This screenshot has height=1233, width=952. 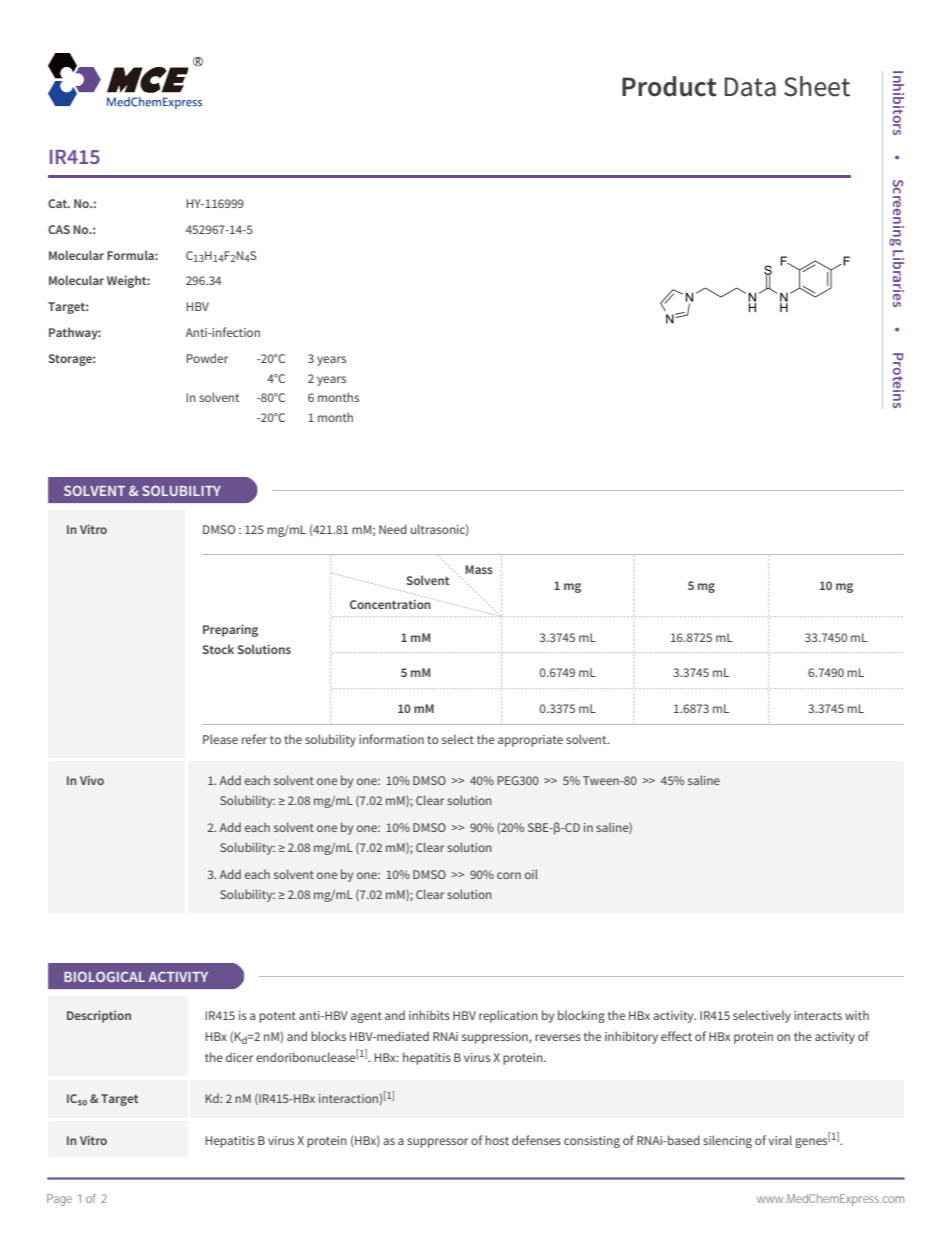 I want to click on Data, so click(x=750, y=87).
